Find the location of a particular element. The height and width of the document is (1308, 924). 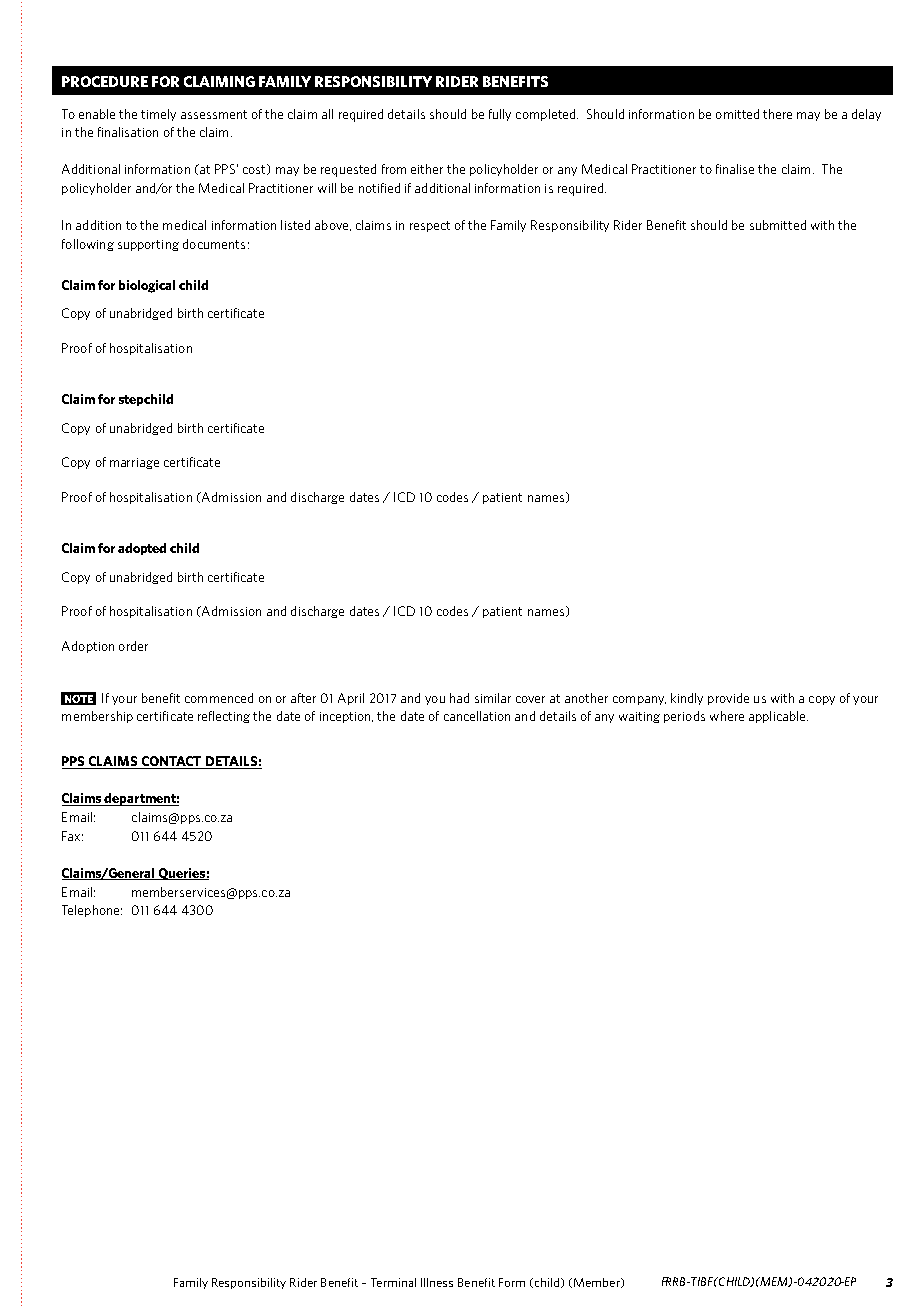

where is located at coordinates (727, 716).
